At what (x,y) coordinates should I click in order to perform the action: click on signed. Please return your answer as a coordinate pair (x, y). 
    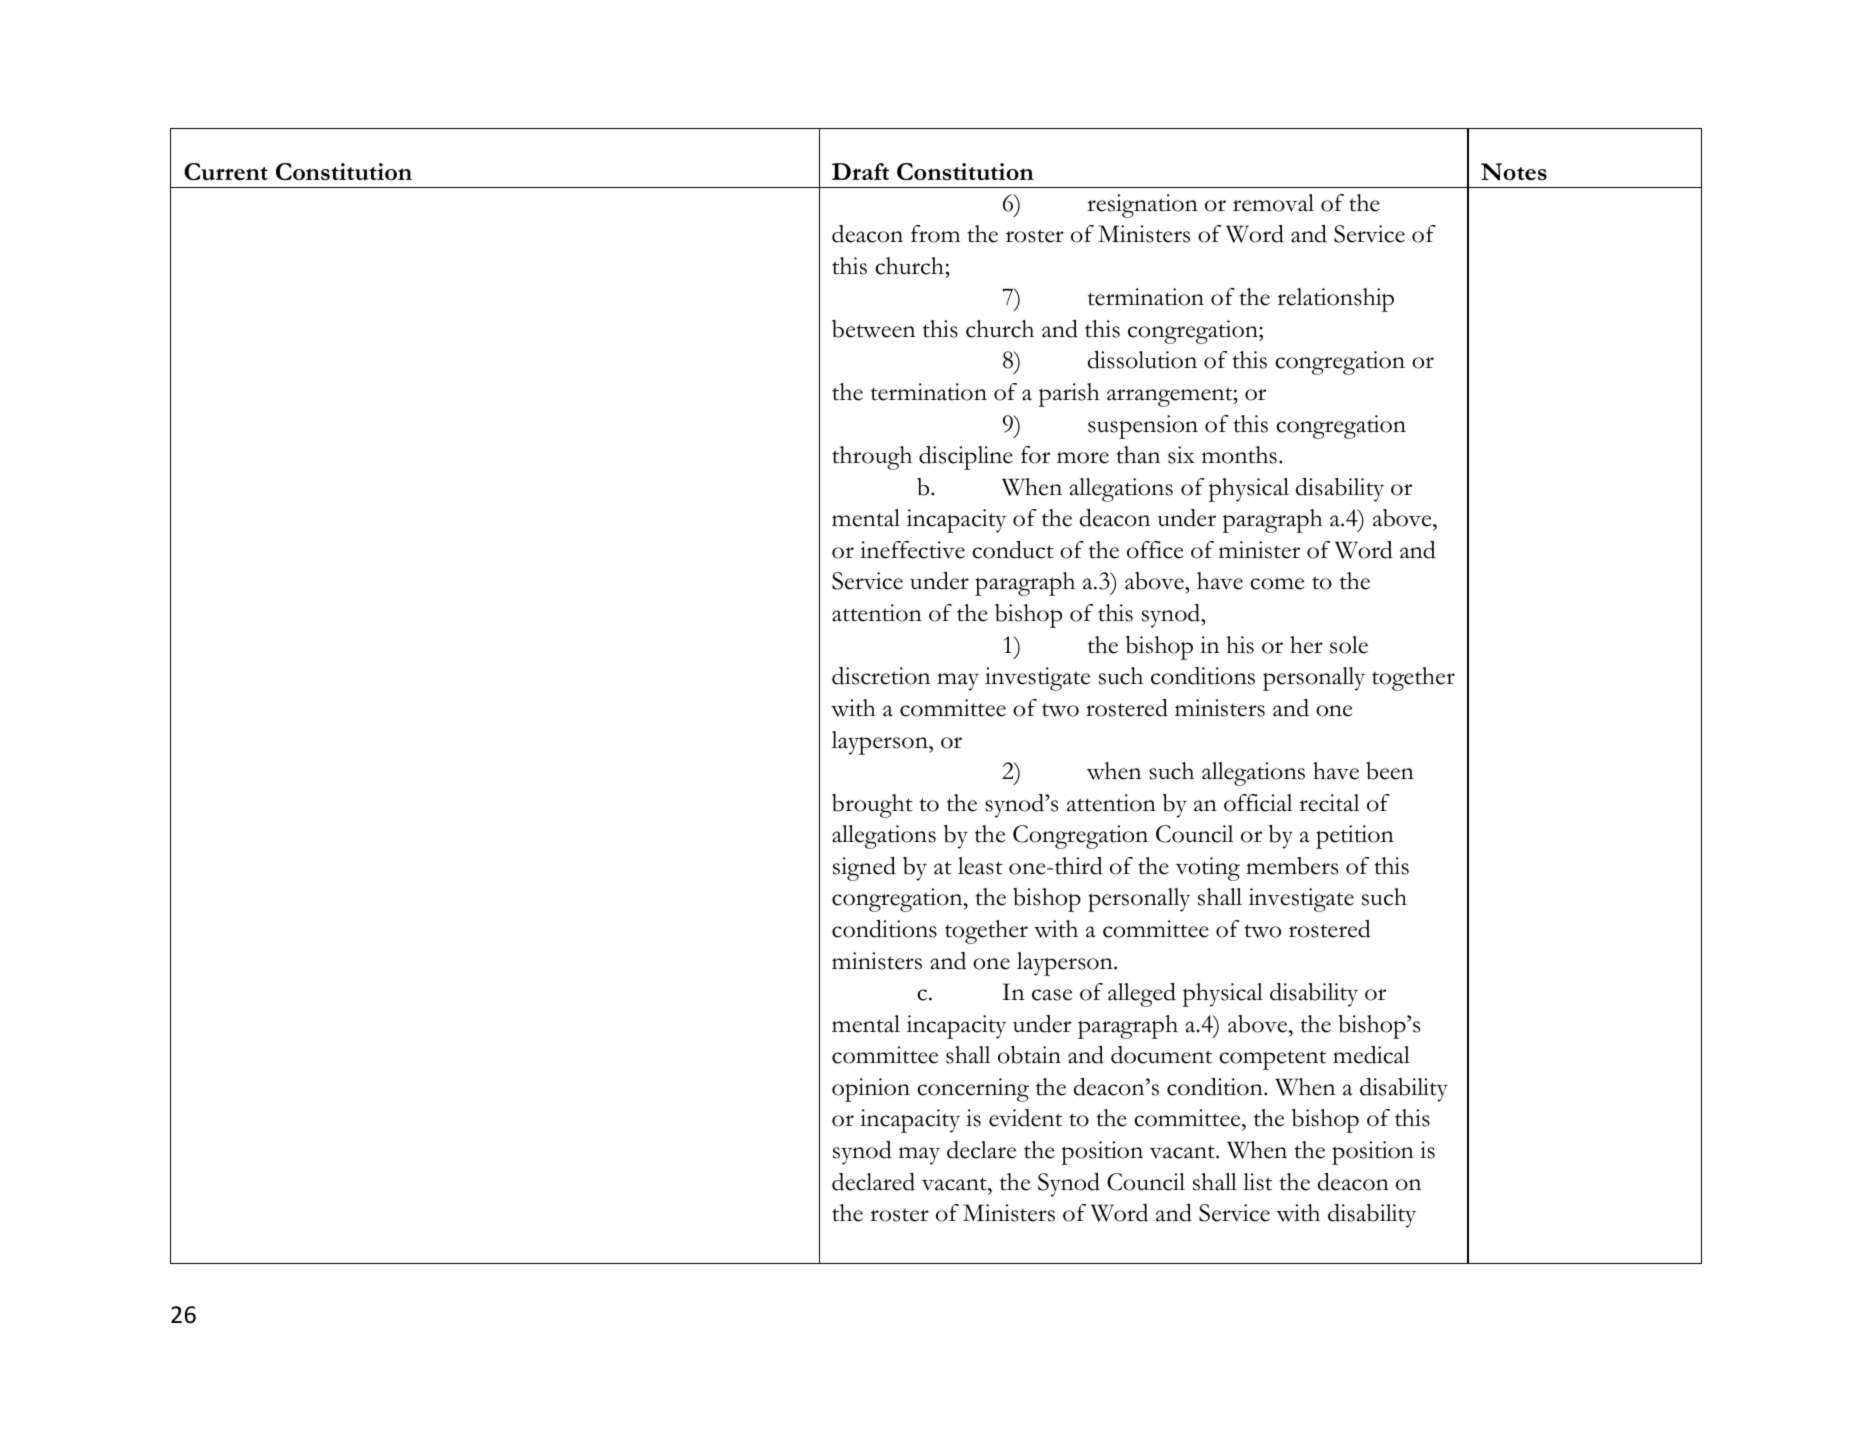
    Looking at the image, I should click on (864, 869).
